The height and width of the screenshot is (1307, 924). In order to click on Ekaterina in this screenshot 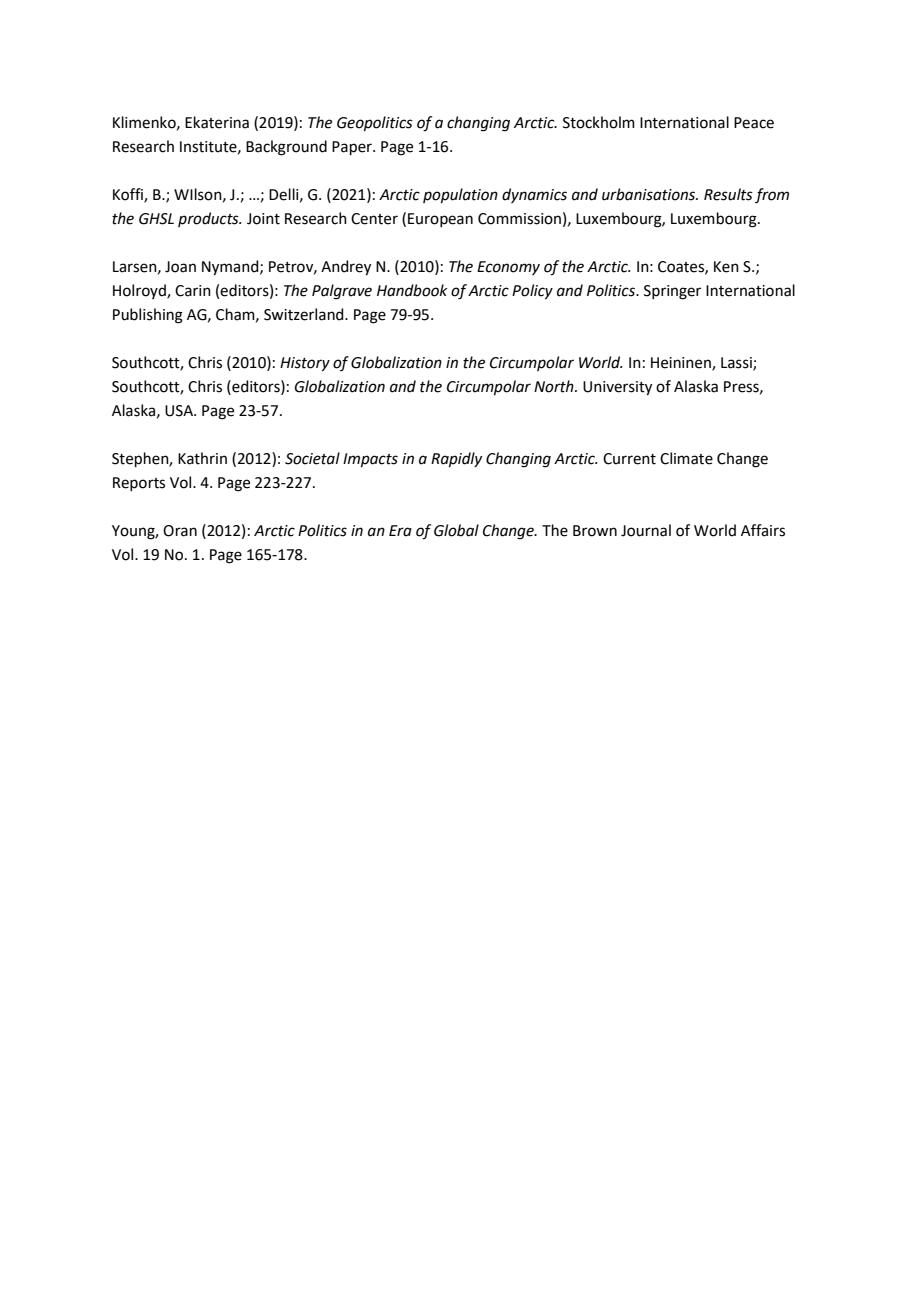, I will do `click(217, 122)`.
